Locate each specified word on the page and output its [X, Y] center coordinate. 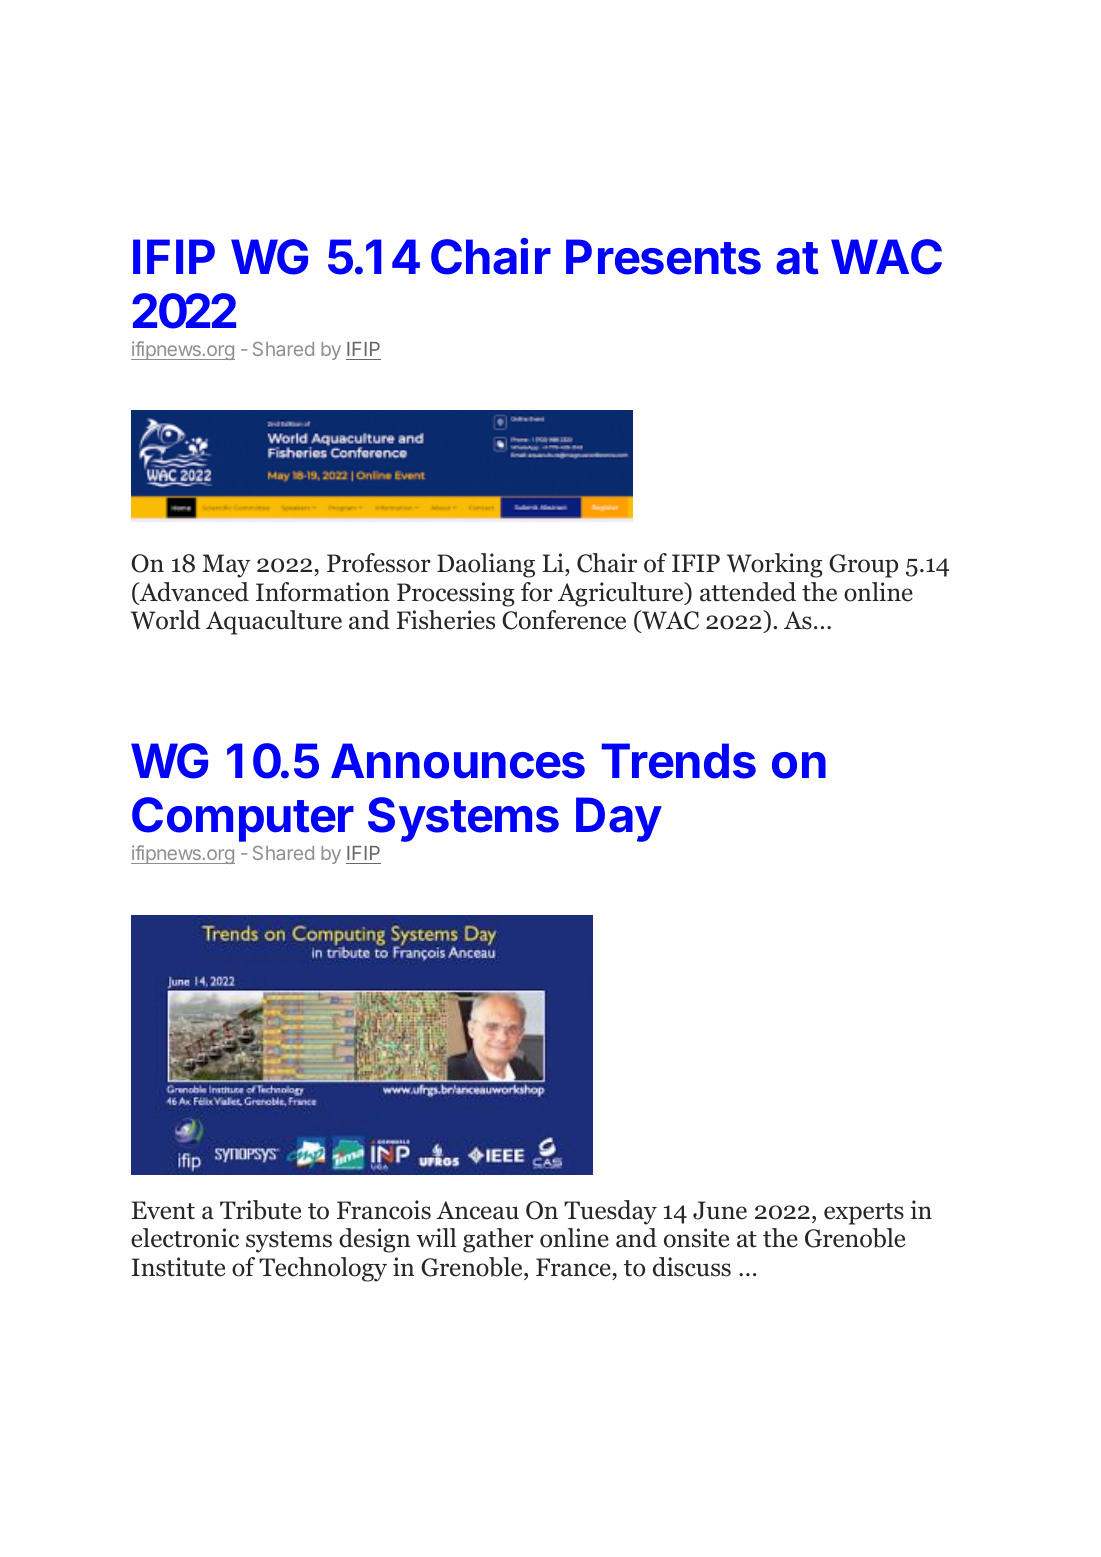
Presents [663, 257]
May [226, 566]
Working [775, 565]
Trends [679, 761]
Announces [458, 761]
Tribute [260, 1210]
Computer [243, 819]
